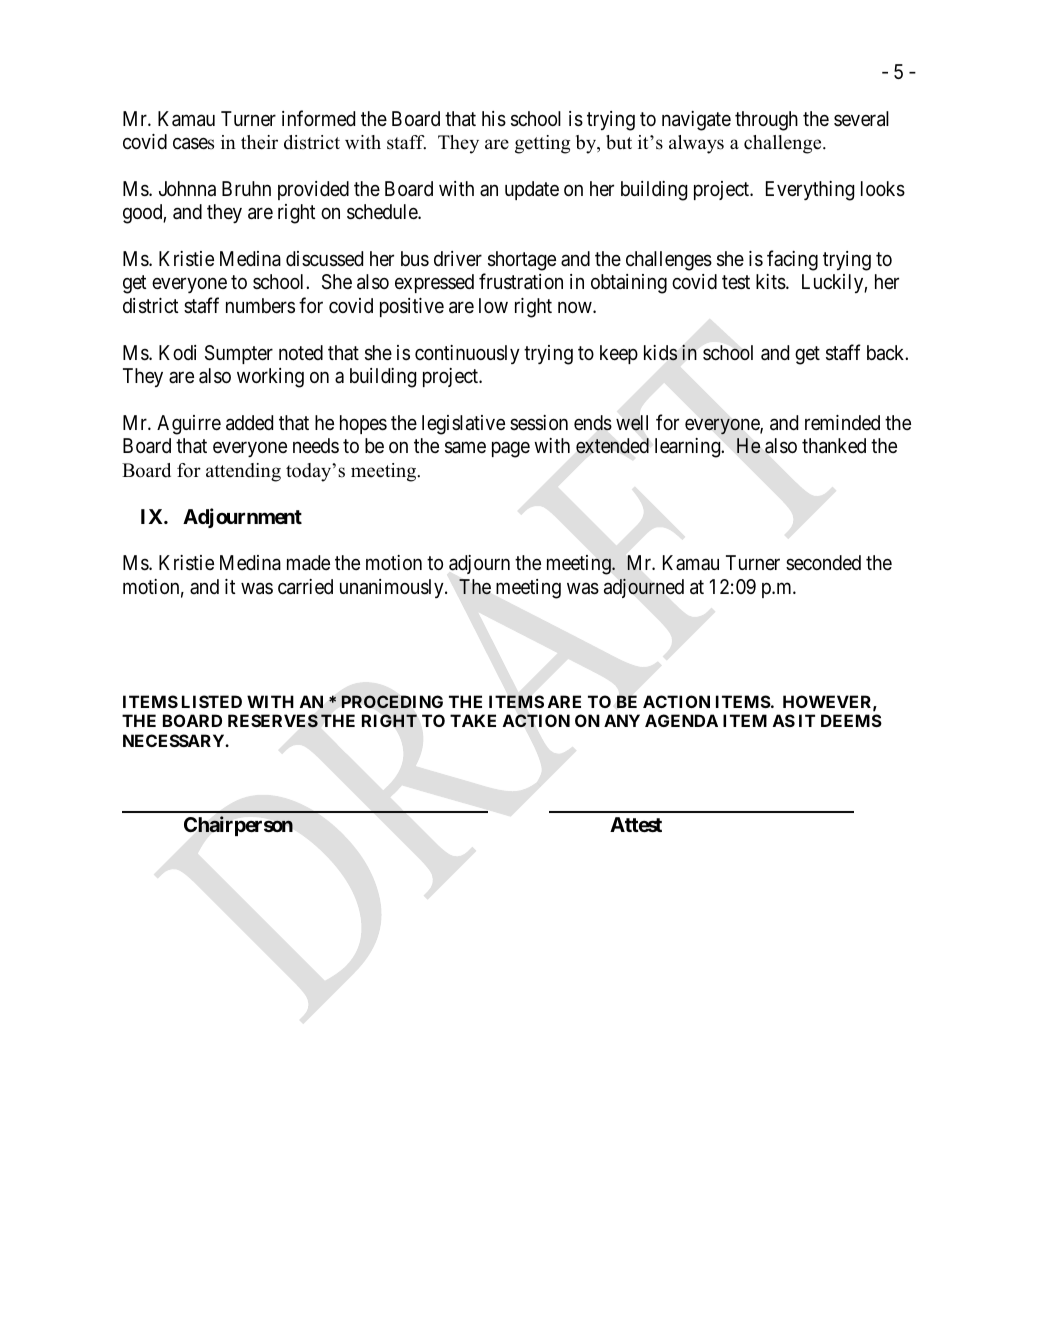 This document has width=1037, height=1342. What do you see at coordinates (238, 826) in the document?
I see `Chairperson` at bounding box center [238, 826].
